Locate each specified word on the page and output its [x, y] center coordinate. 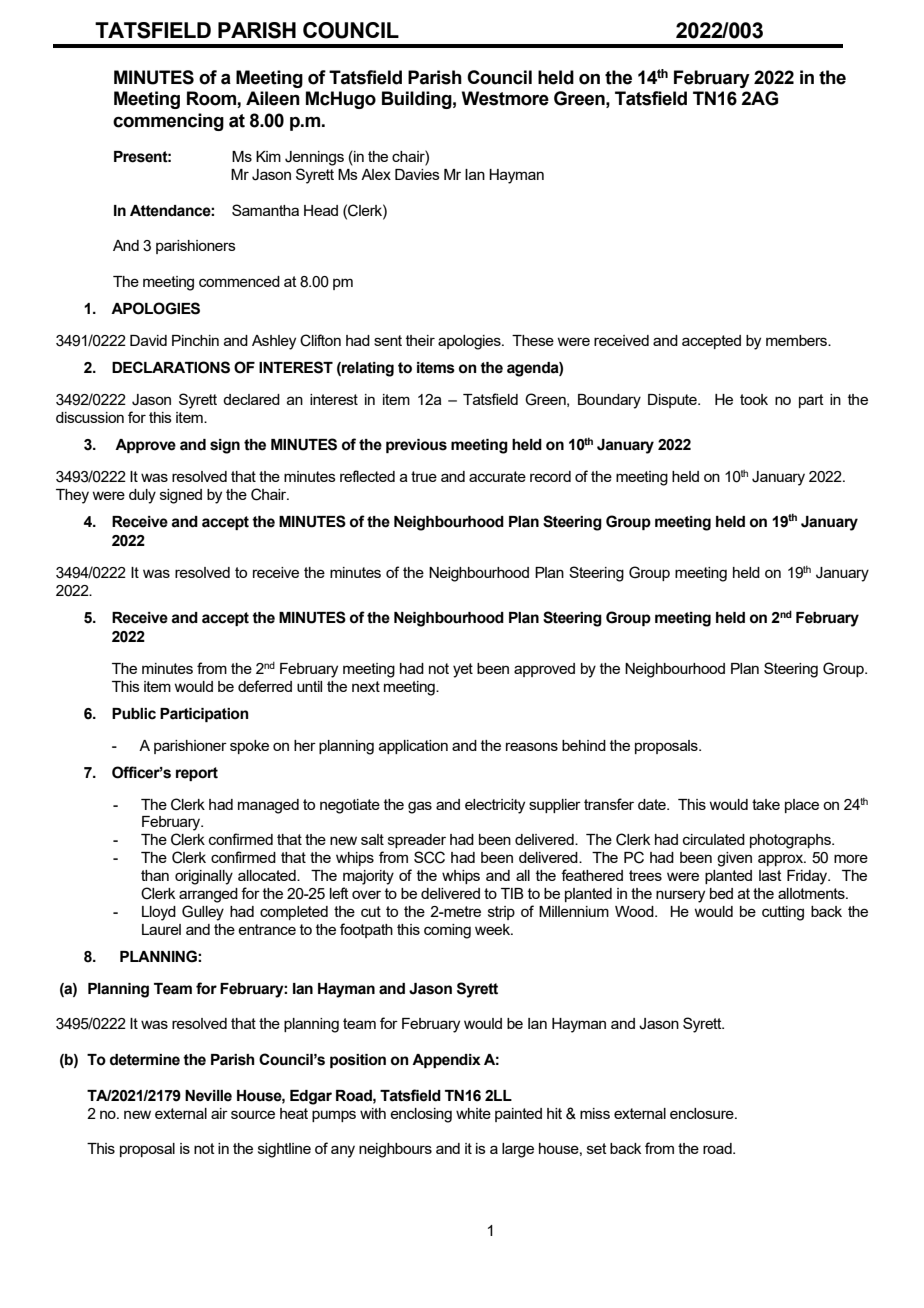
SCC [429, 857]
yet [463, 670]
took [754, 399]
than [155, 875]
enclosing [421, 1115]
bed [721, 893]
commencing [168, 122]
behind [584, 745]
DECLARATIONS [171, 367]
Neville [208, 1096]
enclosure [703, 1113]
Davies [417, 174]
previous [416, 446]
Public [134, 714]
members [797, 340]
